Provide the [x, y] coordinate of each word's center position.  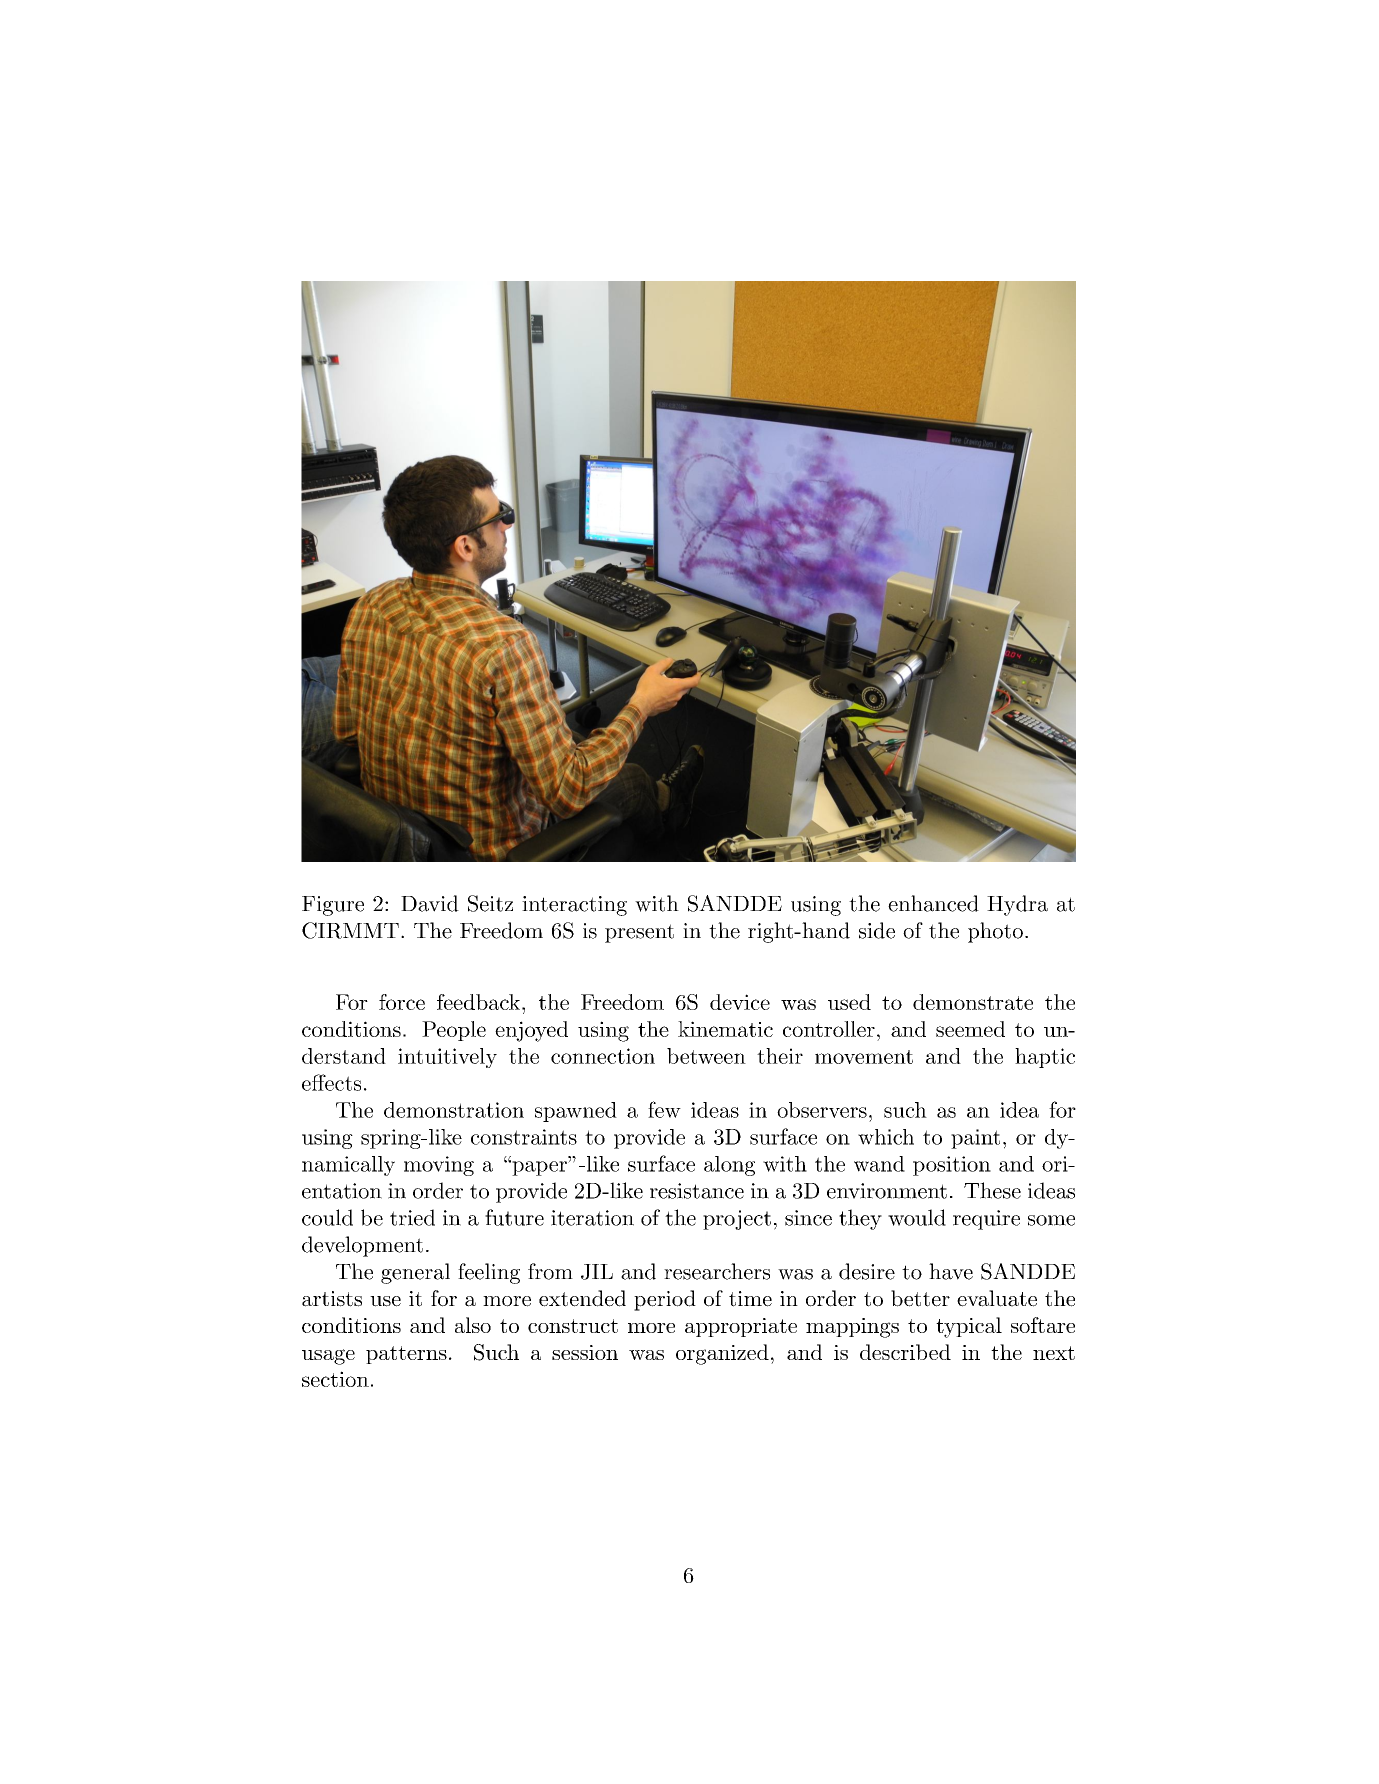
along [729, 1166]
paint [975, 1139]
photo [995, 932]
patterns [406, 1355]
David [430, 903]
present [639, 933]
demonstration [454, 1110]
